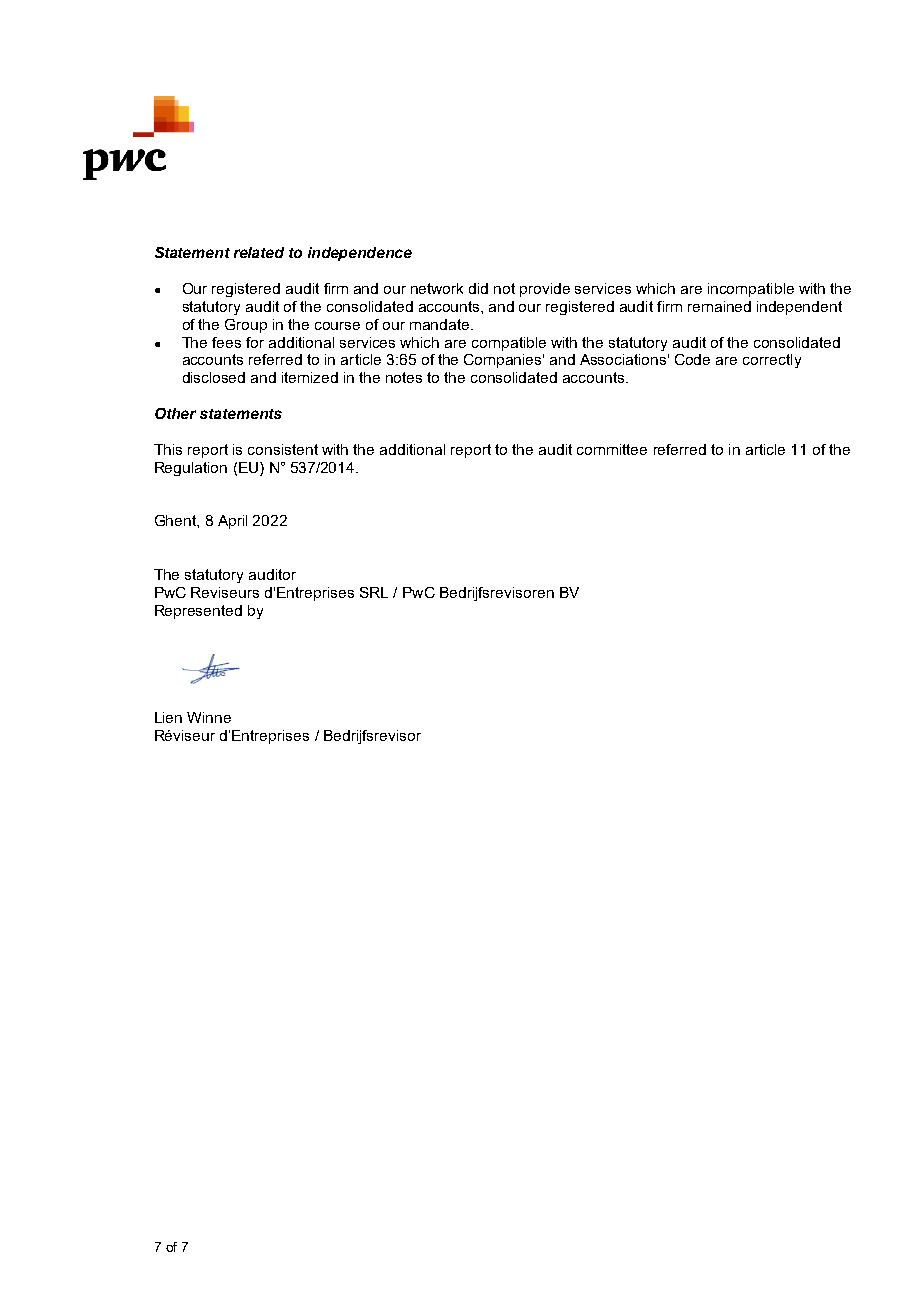 Image resolution: width=924 pixels, height=1308 pixels. Describe the element at coordinates (232, 522) in the screenshot. I see `April` at that location.
